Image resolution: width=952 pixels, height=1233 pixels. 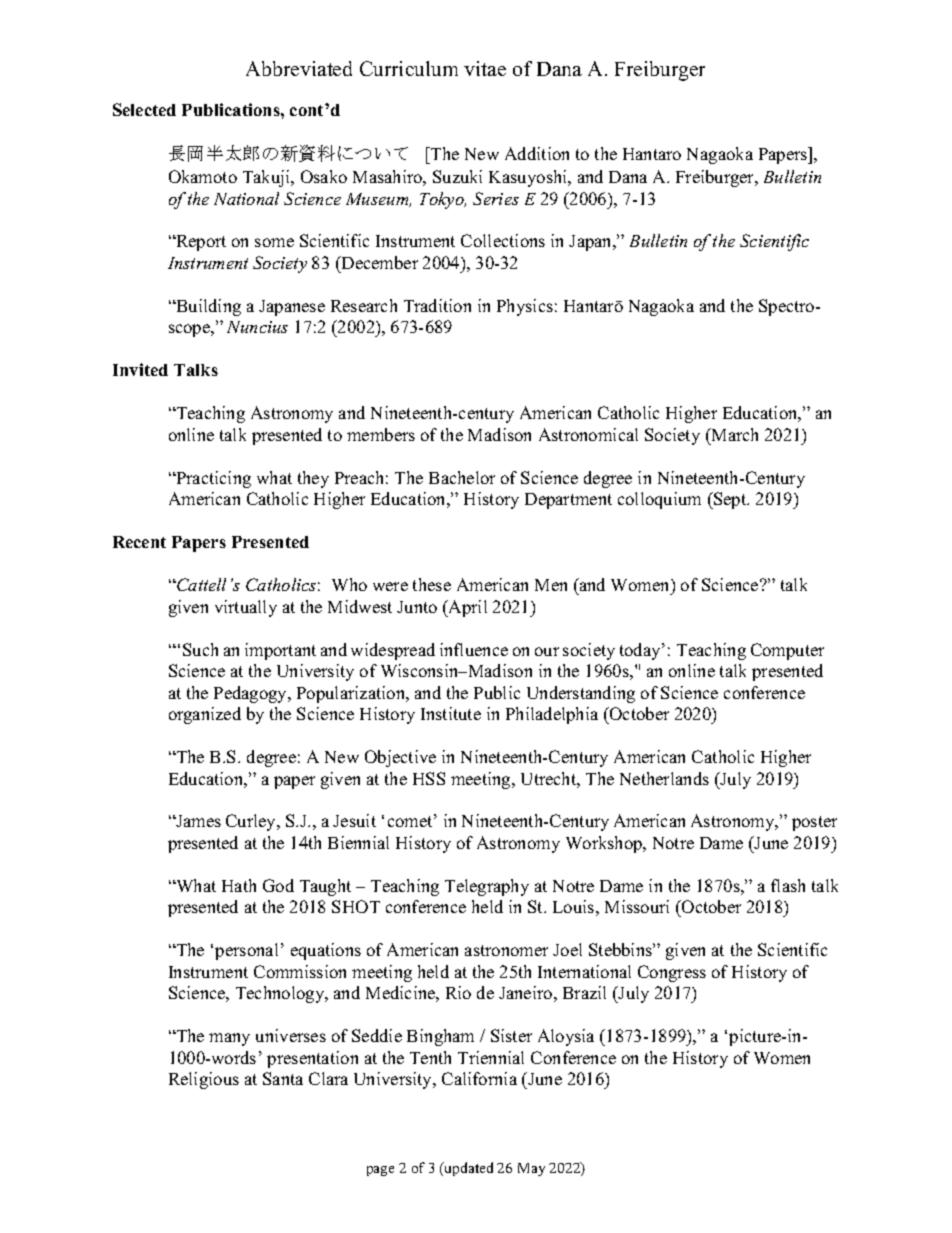 I want to click on organized, so click(x=205, y=715).
